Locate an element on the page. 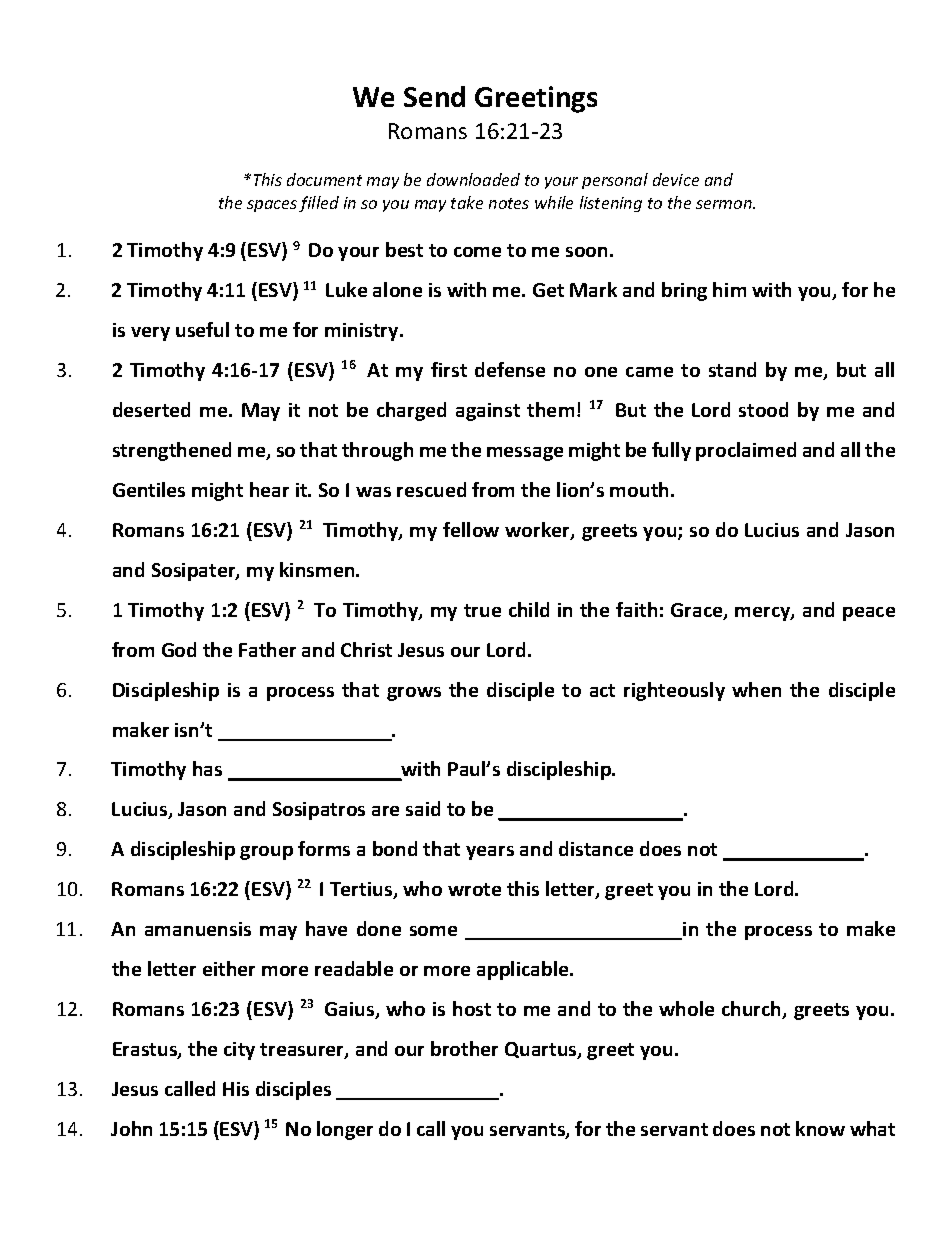 The image size is (952, 1233). Quartus is located at coordinates (542, 1050).
